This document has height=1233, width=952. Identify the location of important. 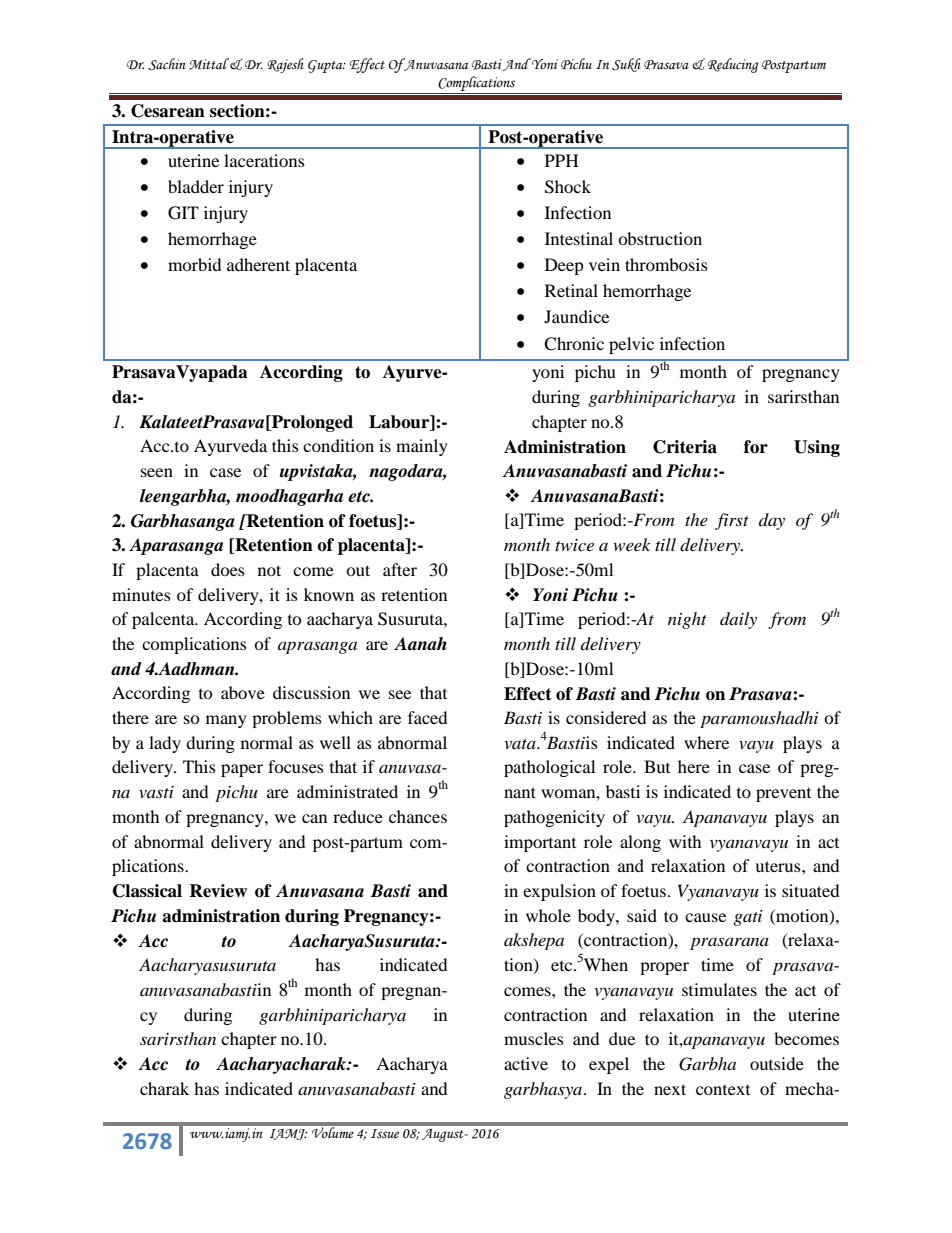
(540, 843).
